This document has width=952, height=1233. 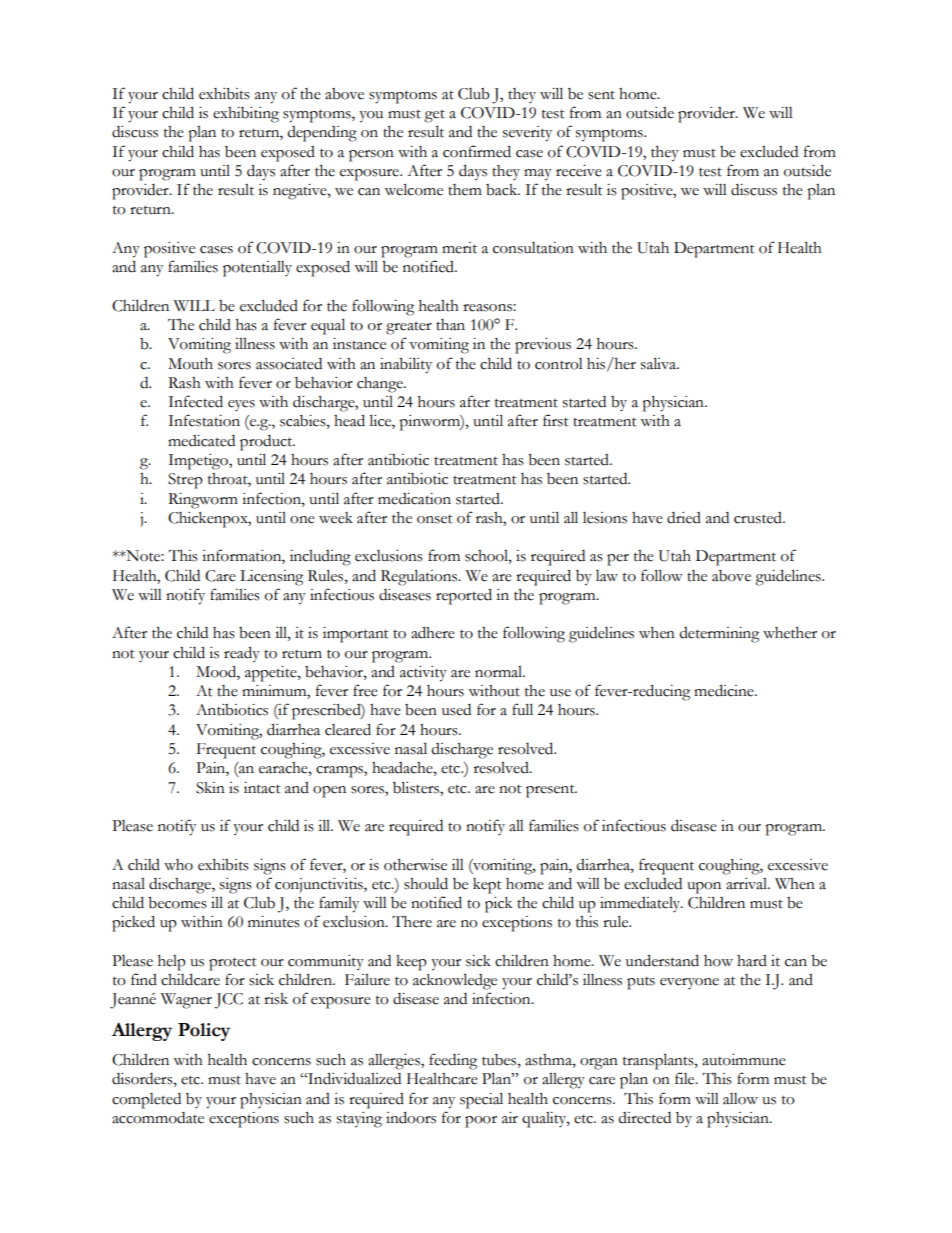 I want to click on exhibiting, so click(x=246, y=115).
